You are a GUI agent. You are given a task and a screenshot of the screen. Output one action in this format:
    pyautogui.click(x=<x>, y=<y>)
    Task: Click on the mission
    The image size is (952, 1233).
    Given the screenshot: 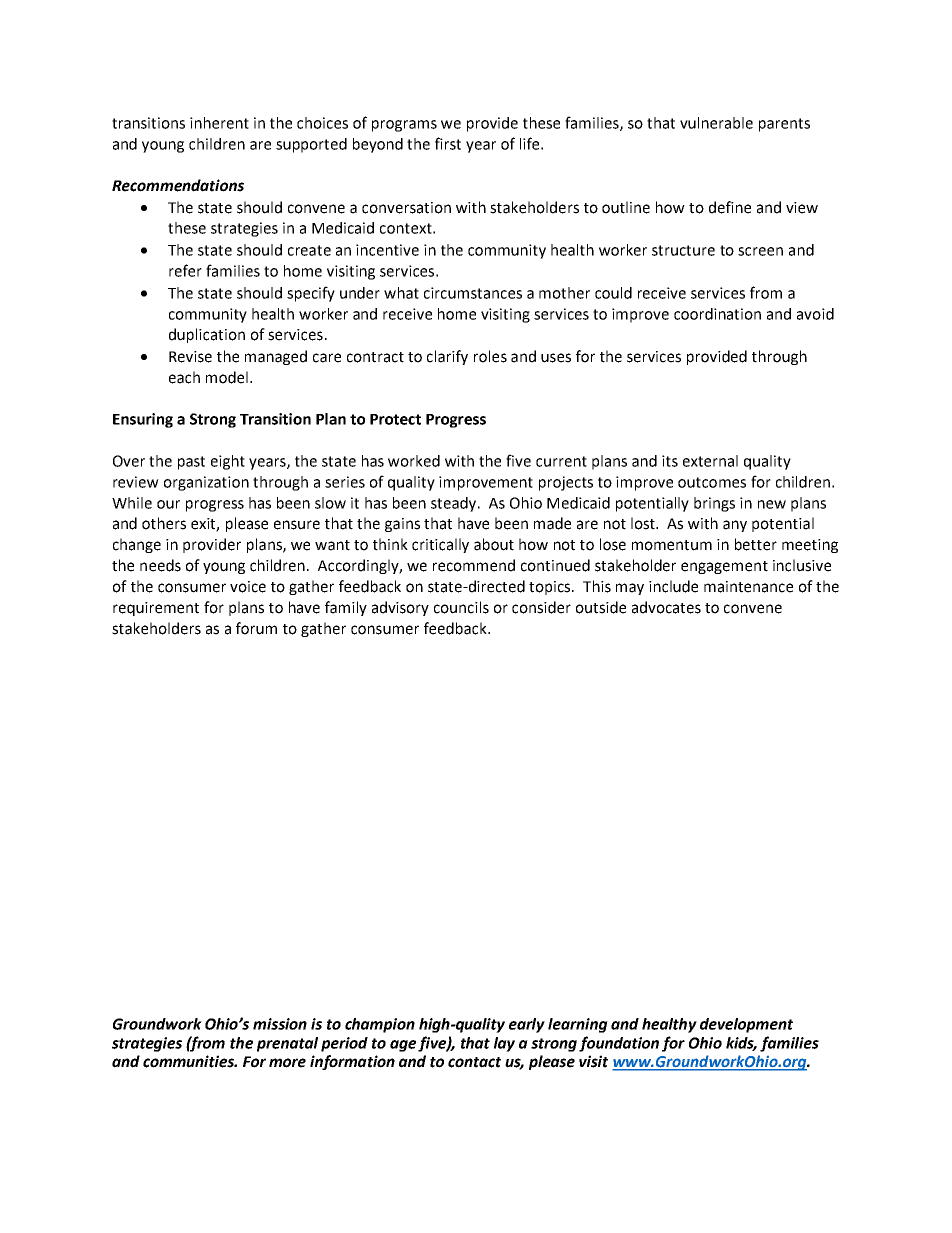 What is the action you would take?
    pyautogui.click(x=280, y=1024)
